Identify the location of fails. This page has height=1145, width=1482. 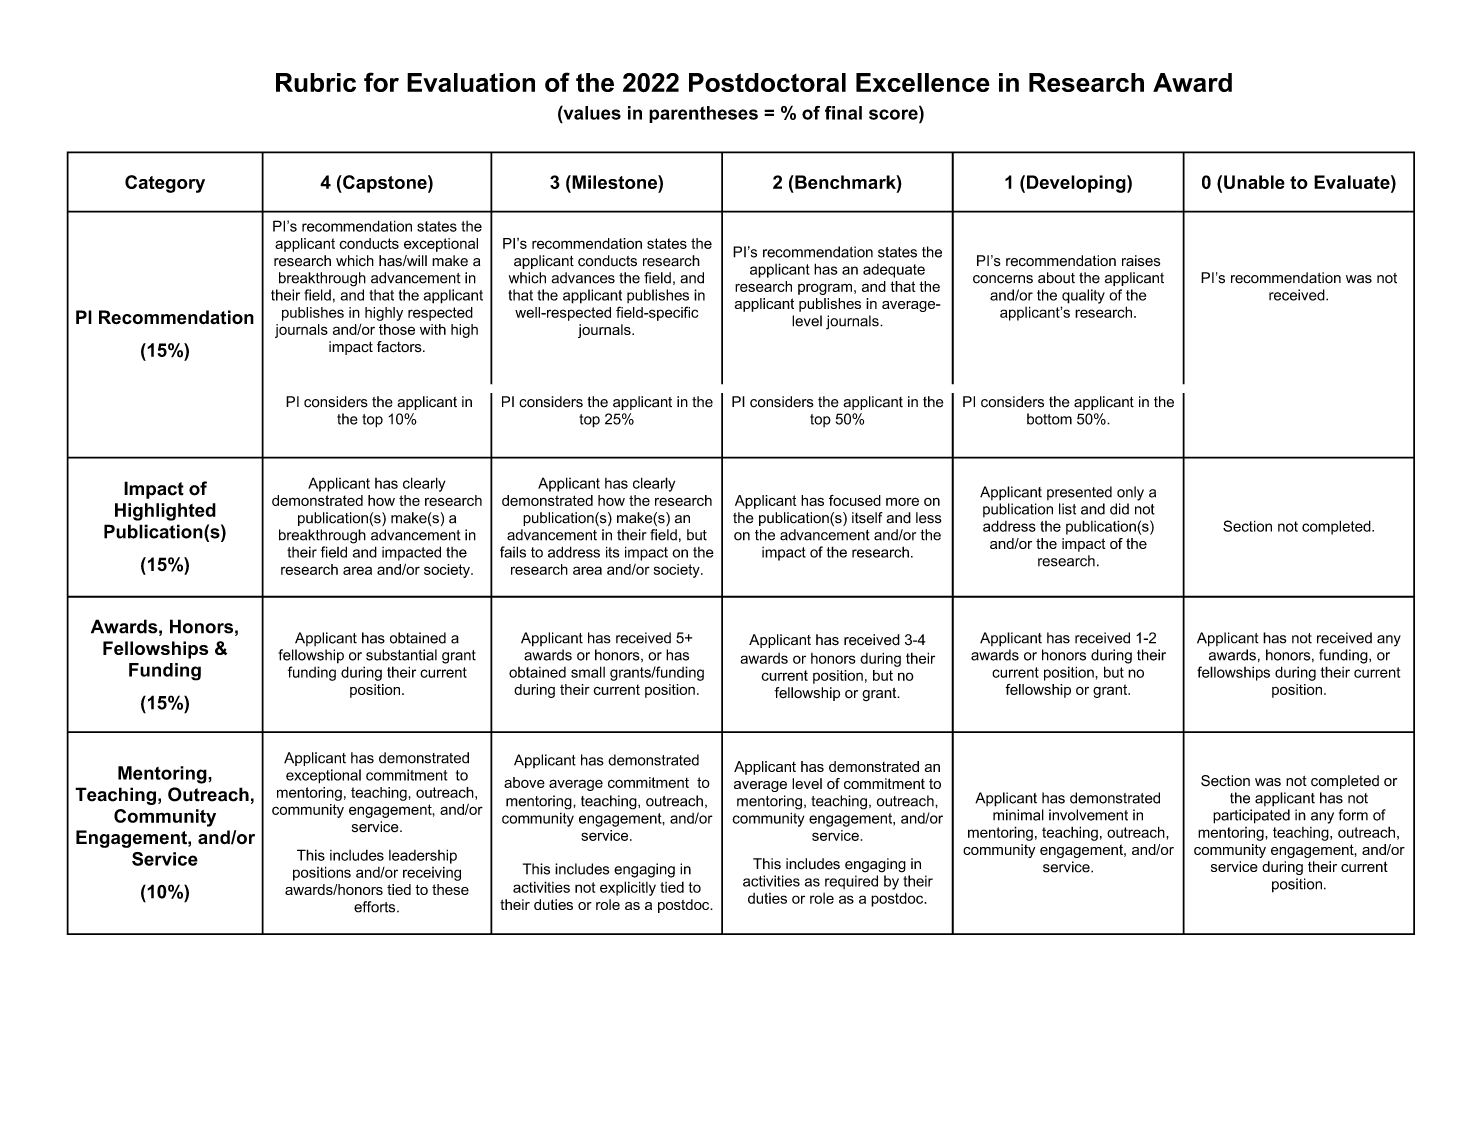
(513, 552).
